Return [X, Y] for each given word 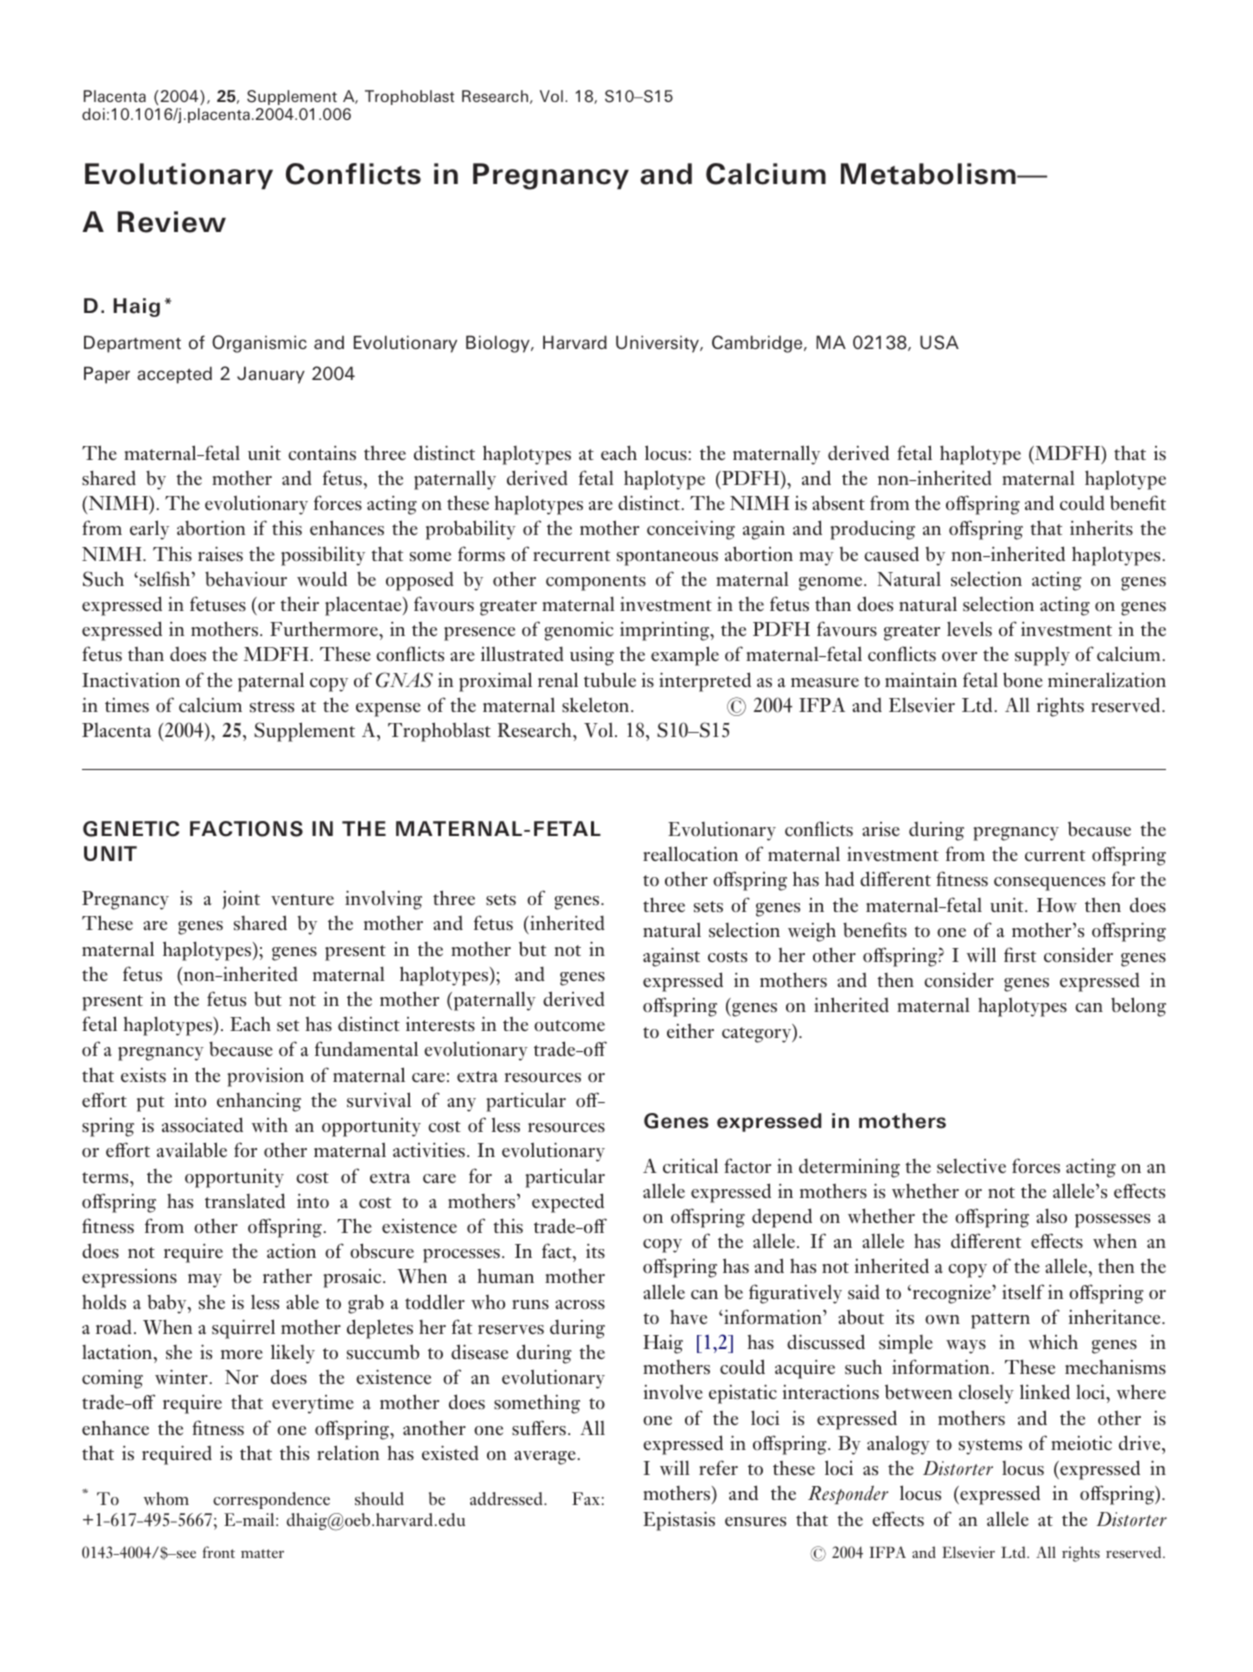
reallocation [690, 853]
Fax [586, 1498]
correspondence [271, 1500]
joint [241, 899]
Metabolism [929, 174]
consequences [1049, 884]
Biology [499, 344]
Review [172, 222]
